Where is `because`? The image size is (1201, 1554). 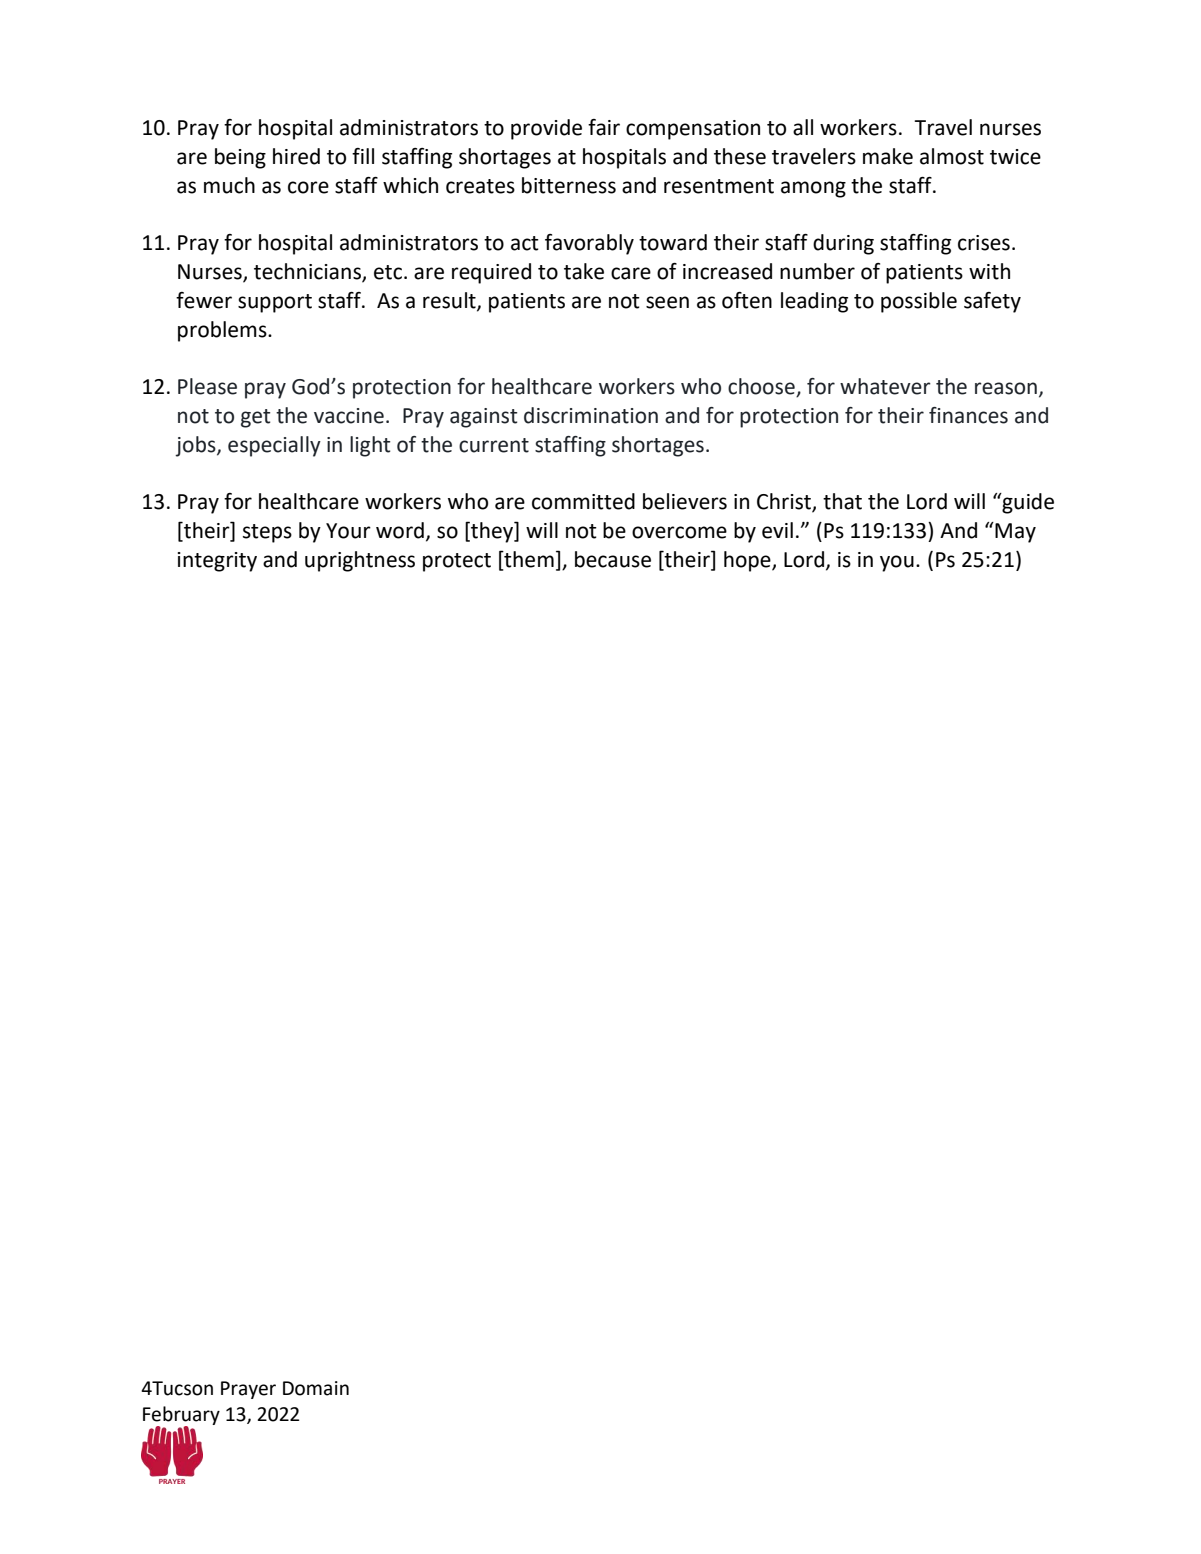
because is located at coordinates (613, 559).
